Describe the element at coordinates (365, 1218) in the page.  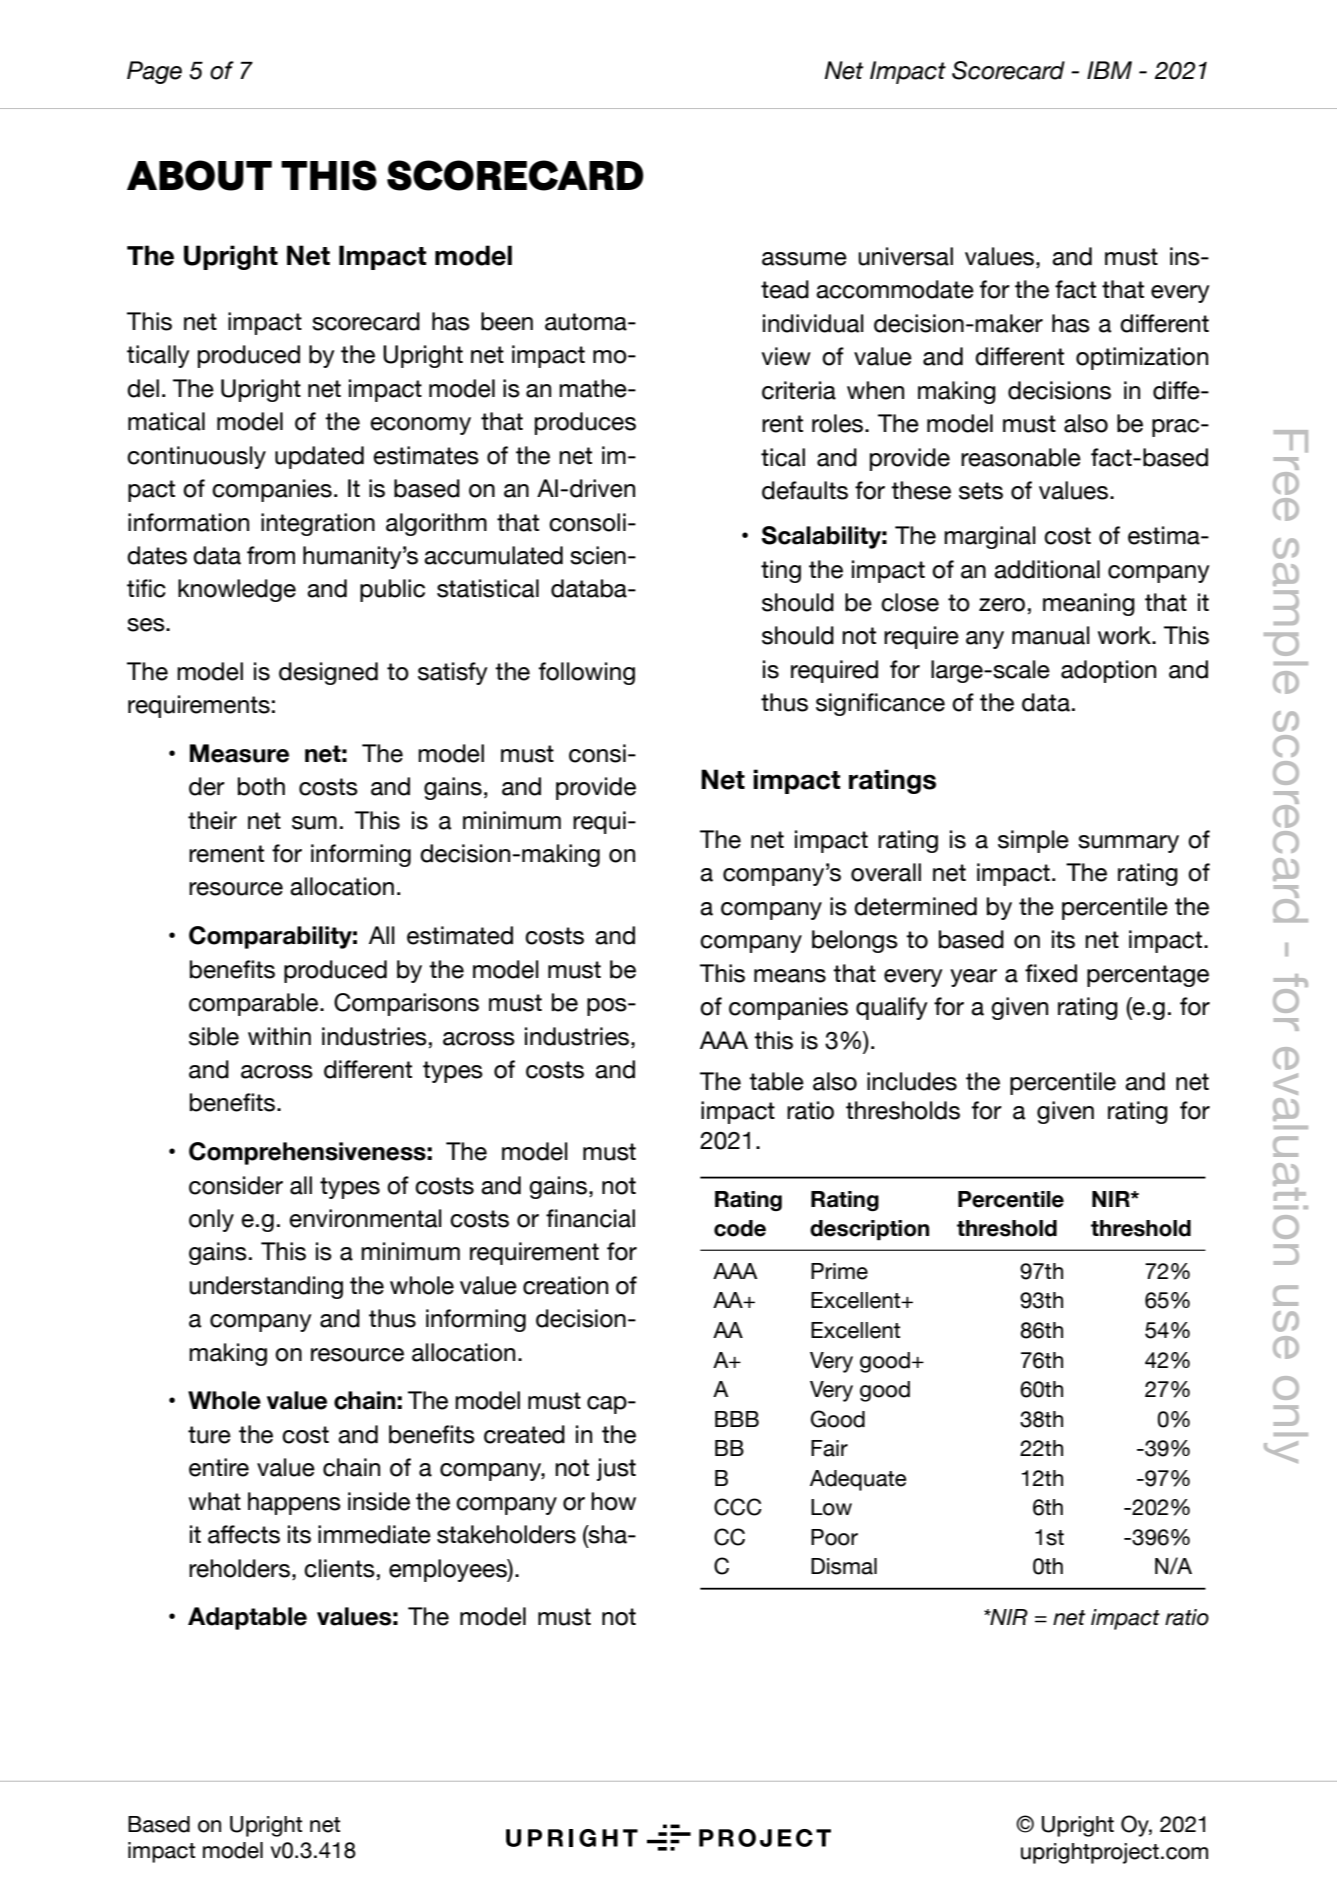
I see `environmental` at that location.
